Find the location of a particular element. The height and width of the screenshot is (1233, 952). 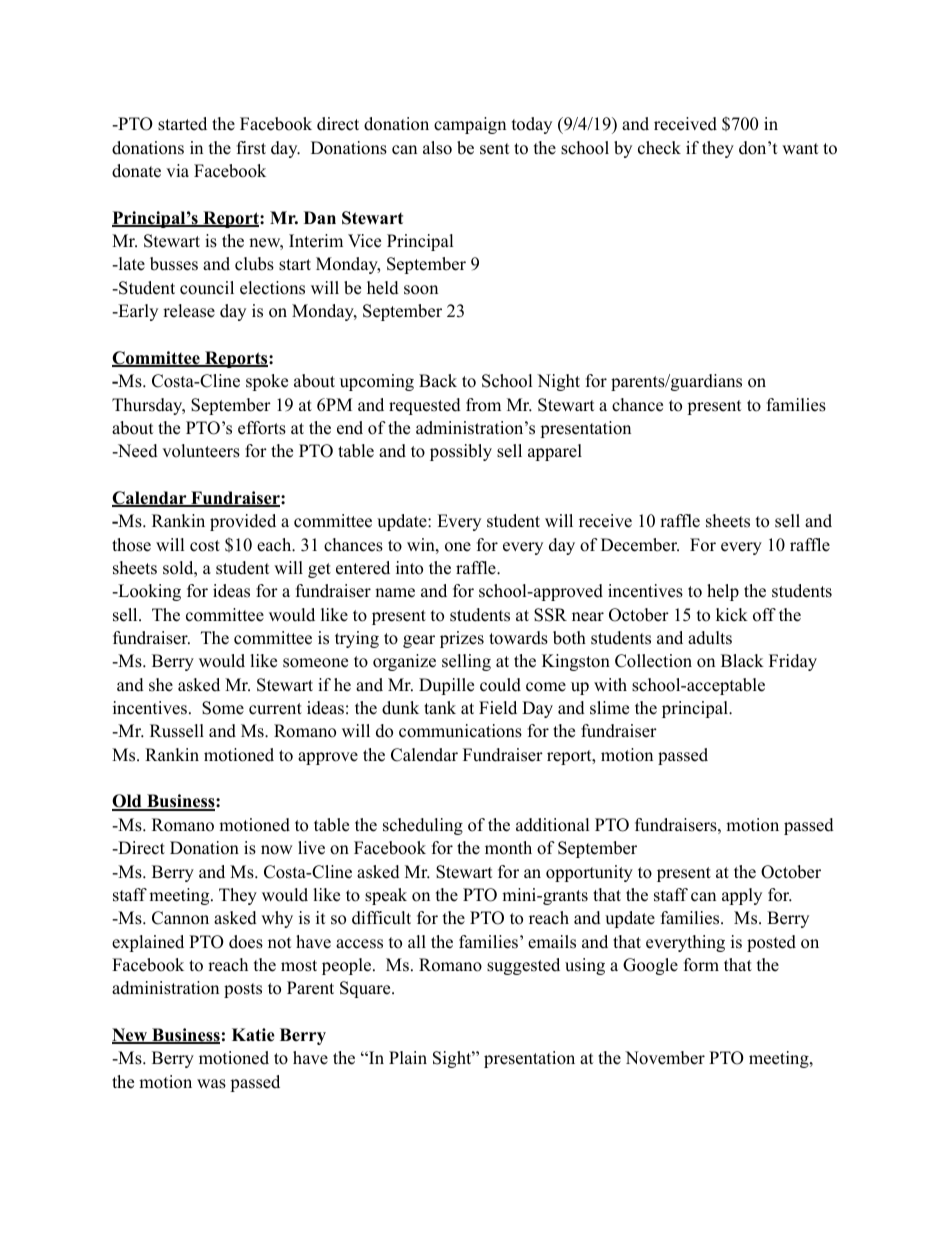

Night is located at coordinates (558, 382).
